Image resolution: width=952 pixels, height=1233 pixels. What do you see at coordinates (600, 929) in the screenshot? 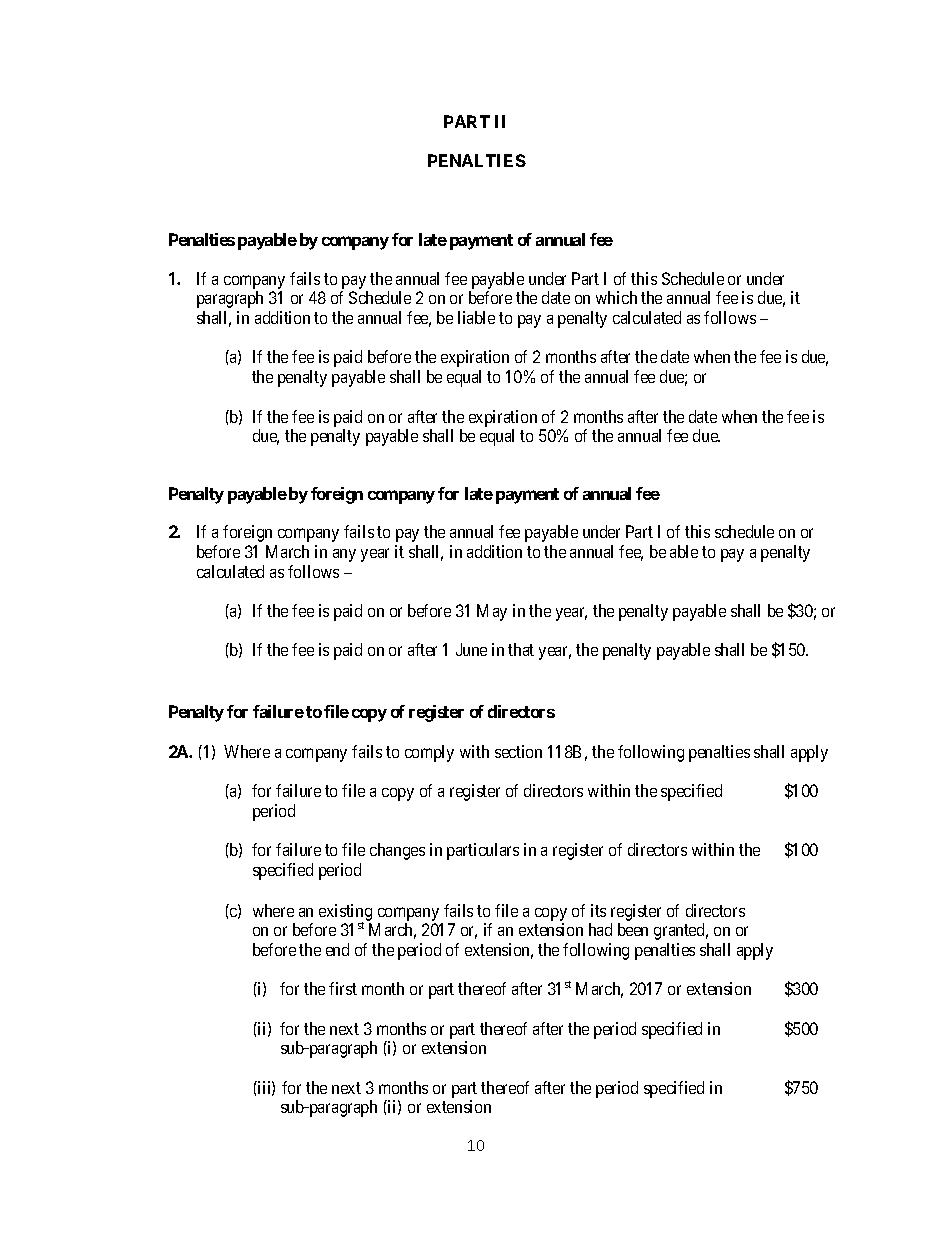
I see `had` at bounding box center [600, 929].
